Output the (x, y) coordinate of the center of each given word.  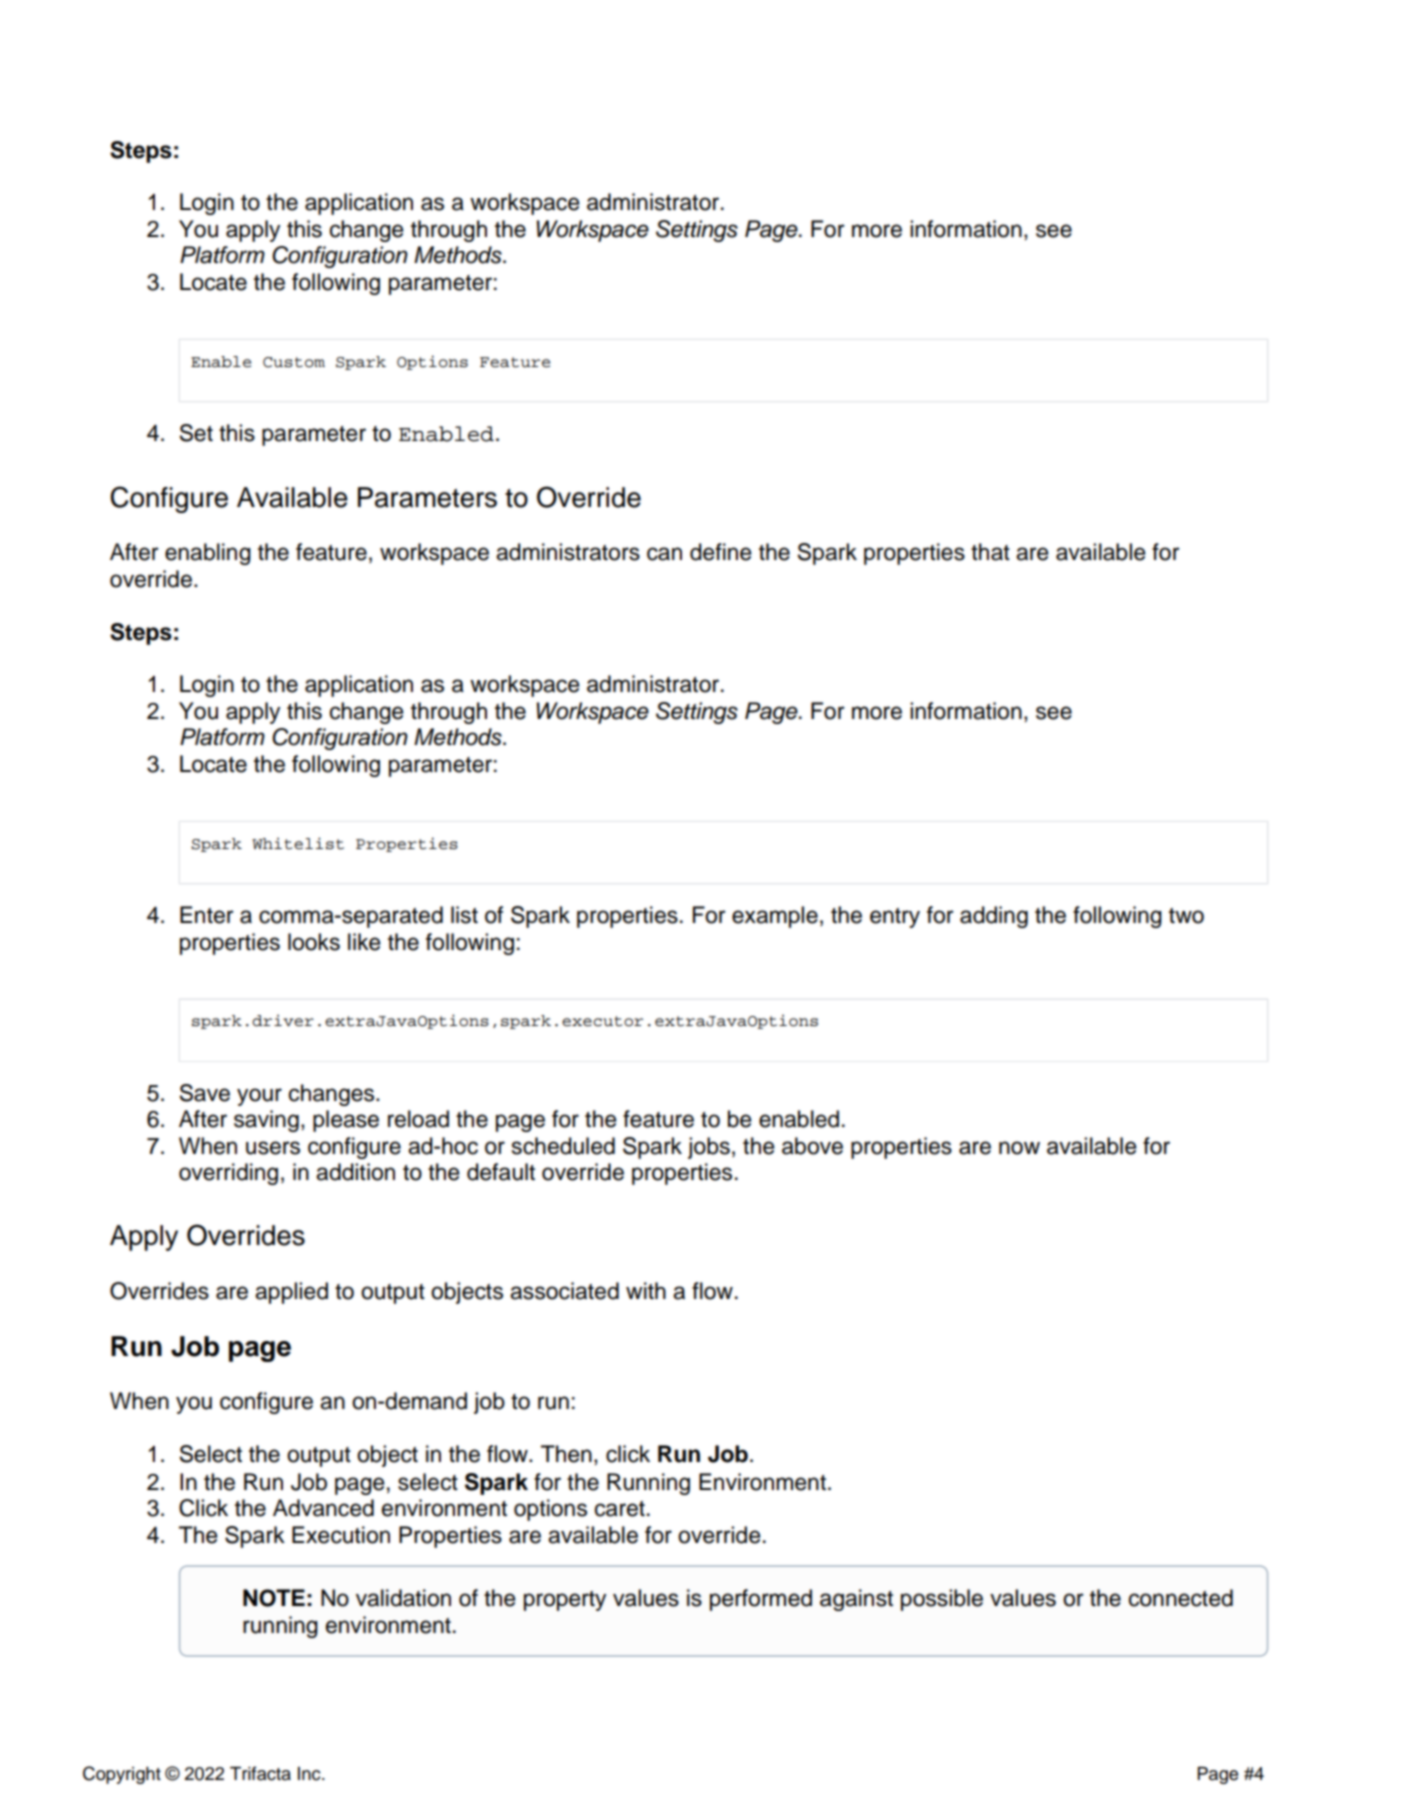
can (664, 554)
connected (1181, 1598)
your (259, 1097)
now (1019, 1148)
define (721, 552)
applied (291, 1293)
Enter (207, 915)
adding (994, 917)
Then (566, 1454)
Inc (310, 1774)
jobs (709, 1148)
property (565, 1601)
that (990, 552)
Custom (294, 362)
